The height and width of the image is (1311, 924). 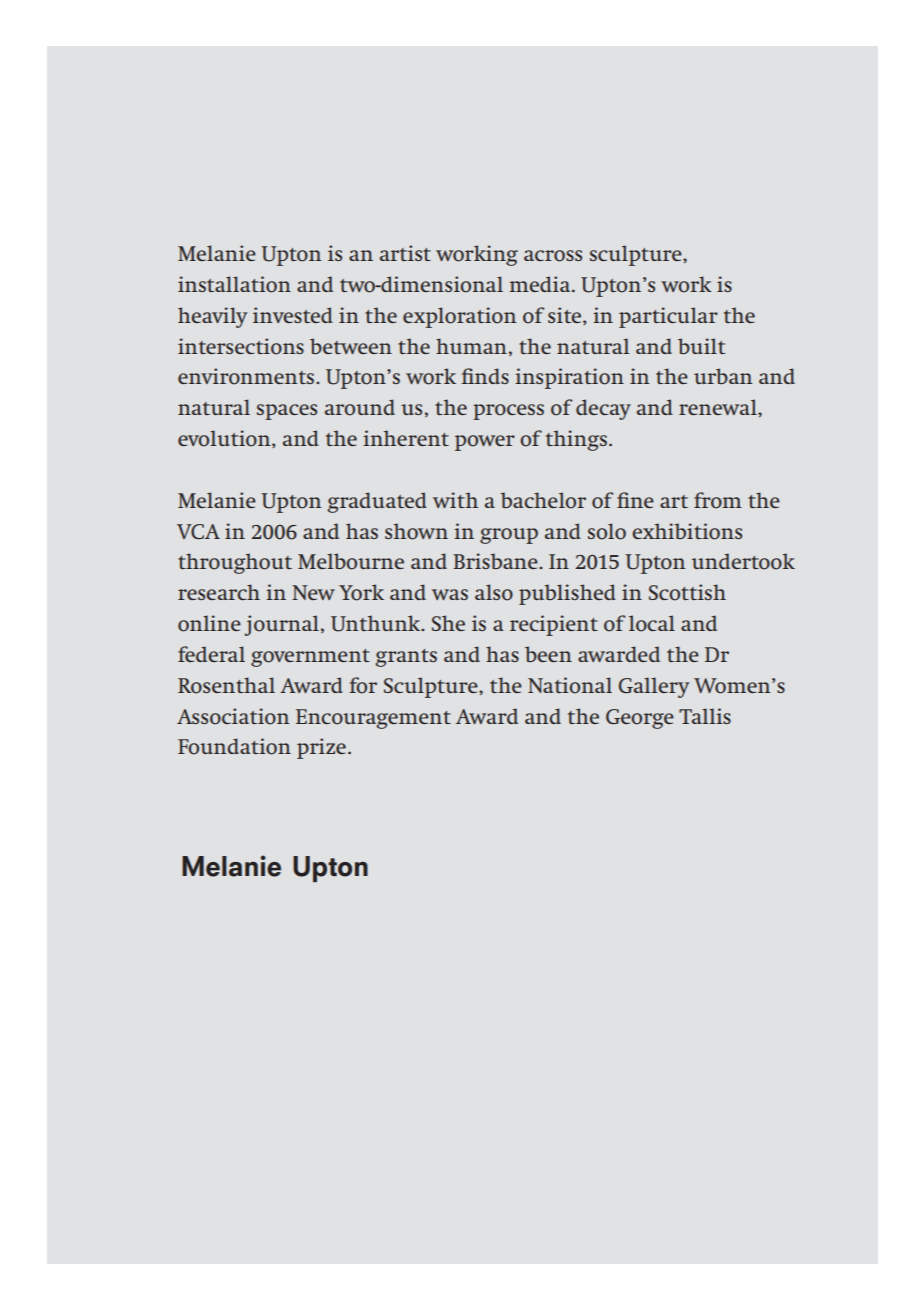 I want to click on with, so click(x=455, y=500).
